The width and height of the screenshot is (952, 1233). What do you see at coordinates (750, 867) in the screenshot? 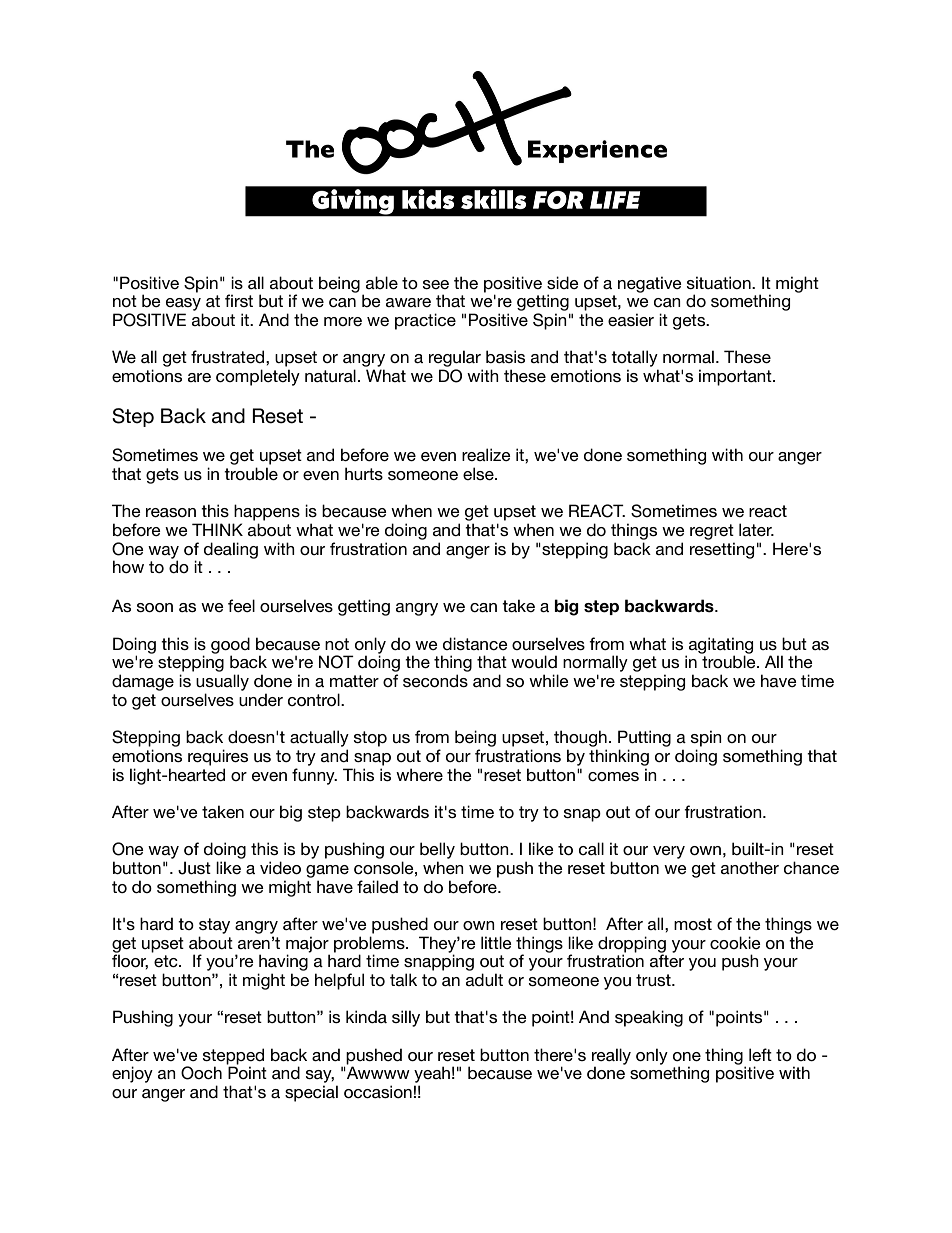
I see `another` at bounding box center [750, 867].
